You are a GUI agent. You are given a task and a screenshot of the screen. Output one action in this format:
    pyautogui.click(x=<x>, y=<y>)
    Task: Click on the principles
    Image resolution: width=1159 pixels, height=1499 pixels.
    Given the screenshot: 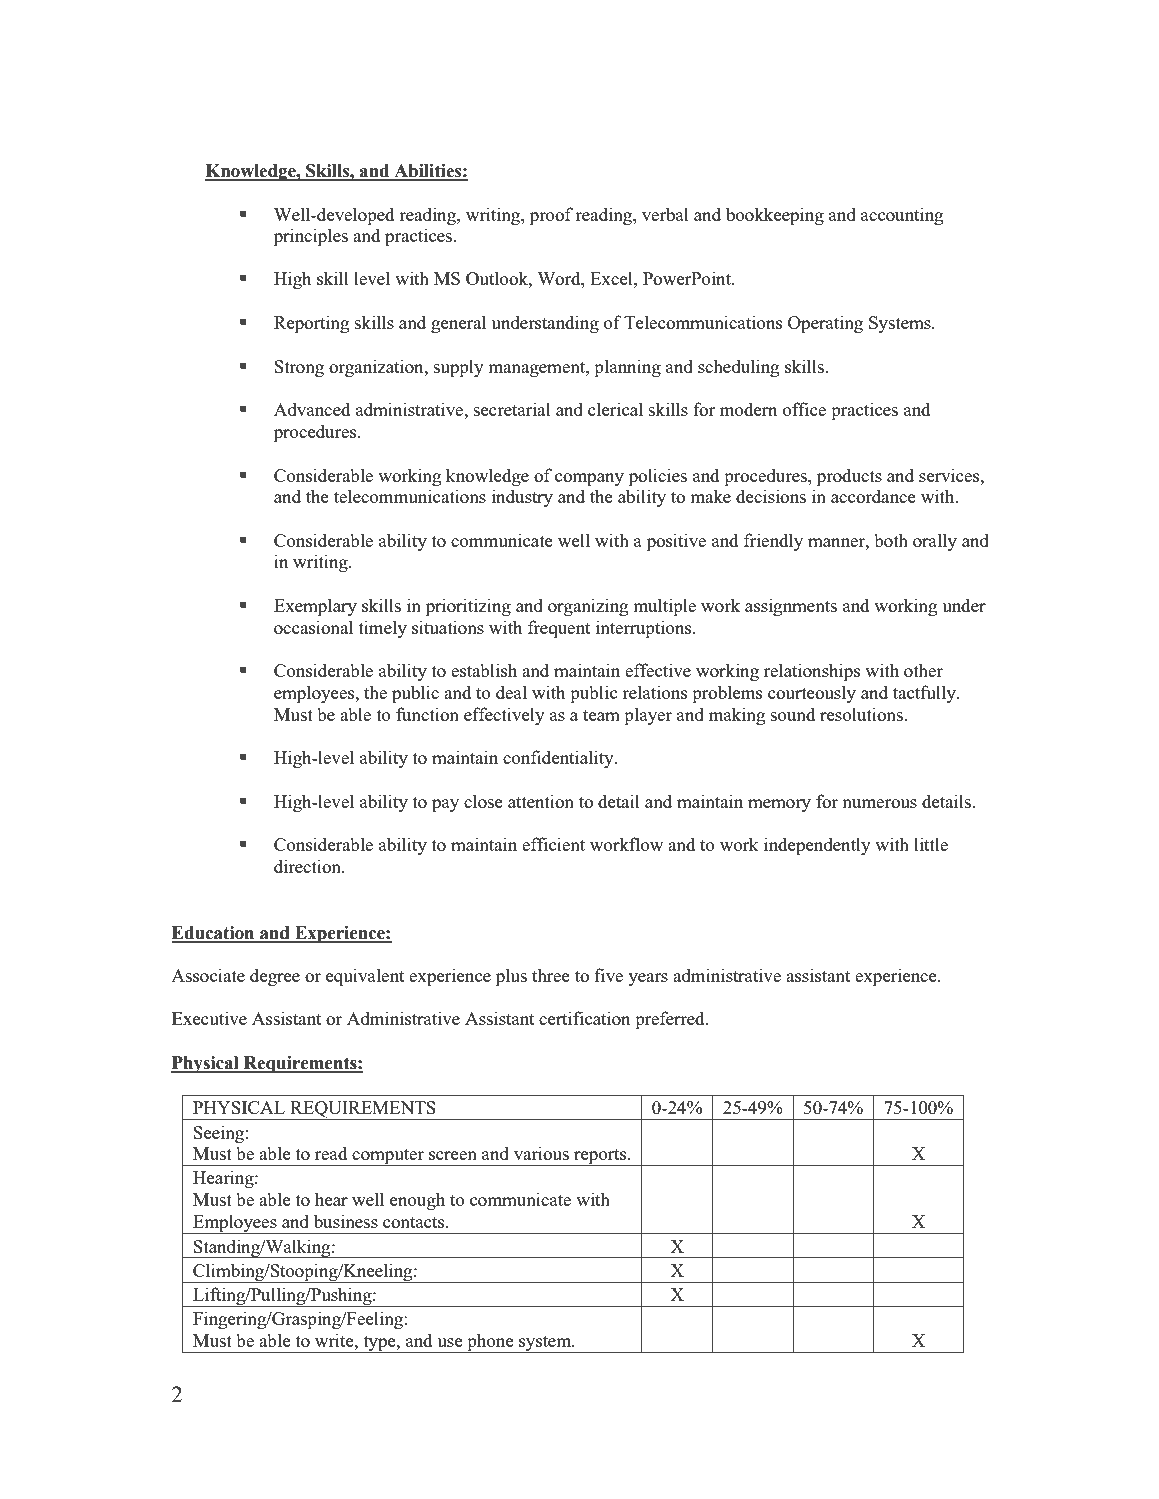 What is the action you would take?
    pyautogui.click(x=311, y=237)
